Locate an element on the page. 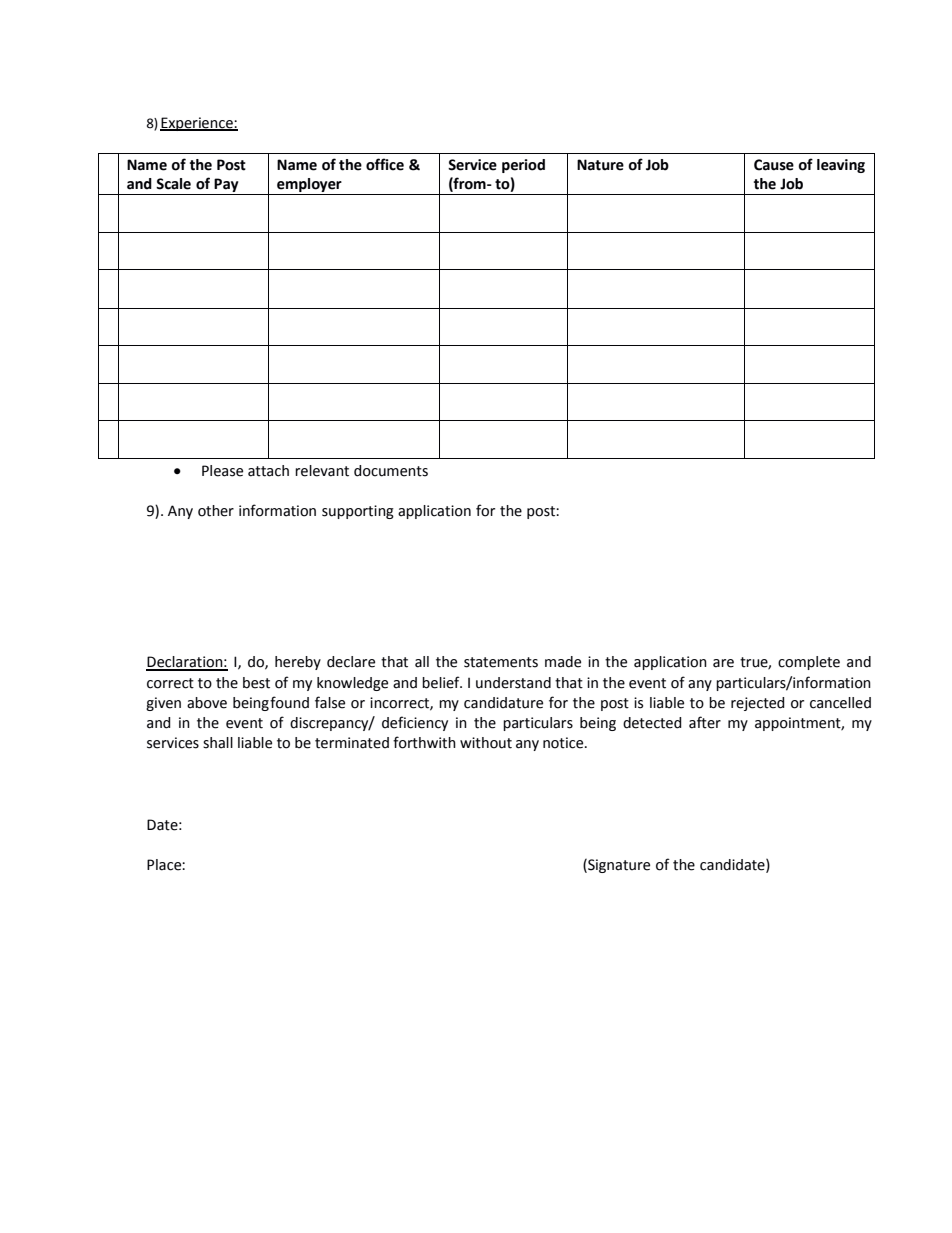  leaving is located at coordinates (841, 166).
